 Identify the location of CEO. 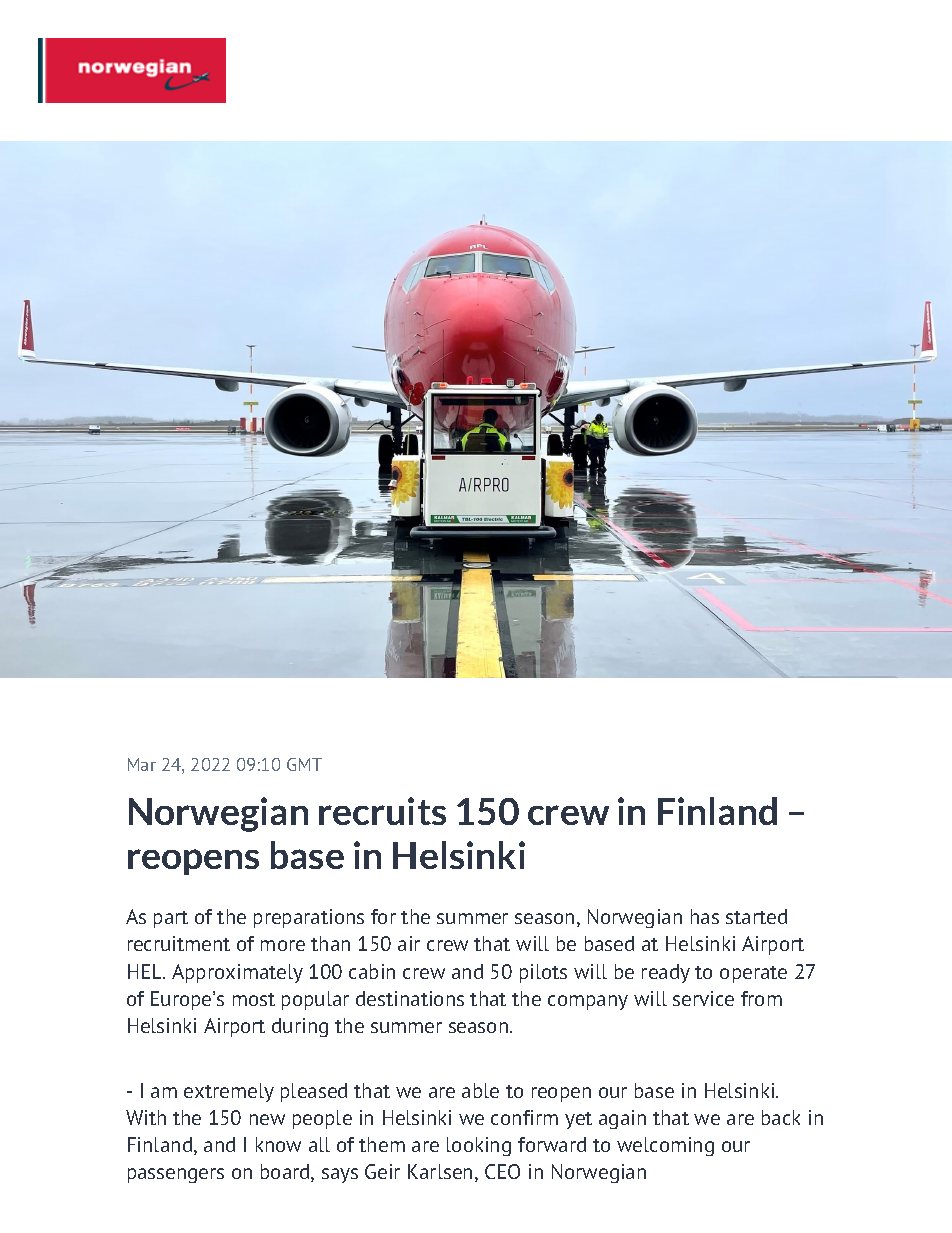
(502, 1171).
